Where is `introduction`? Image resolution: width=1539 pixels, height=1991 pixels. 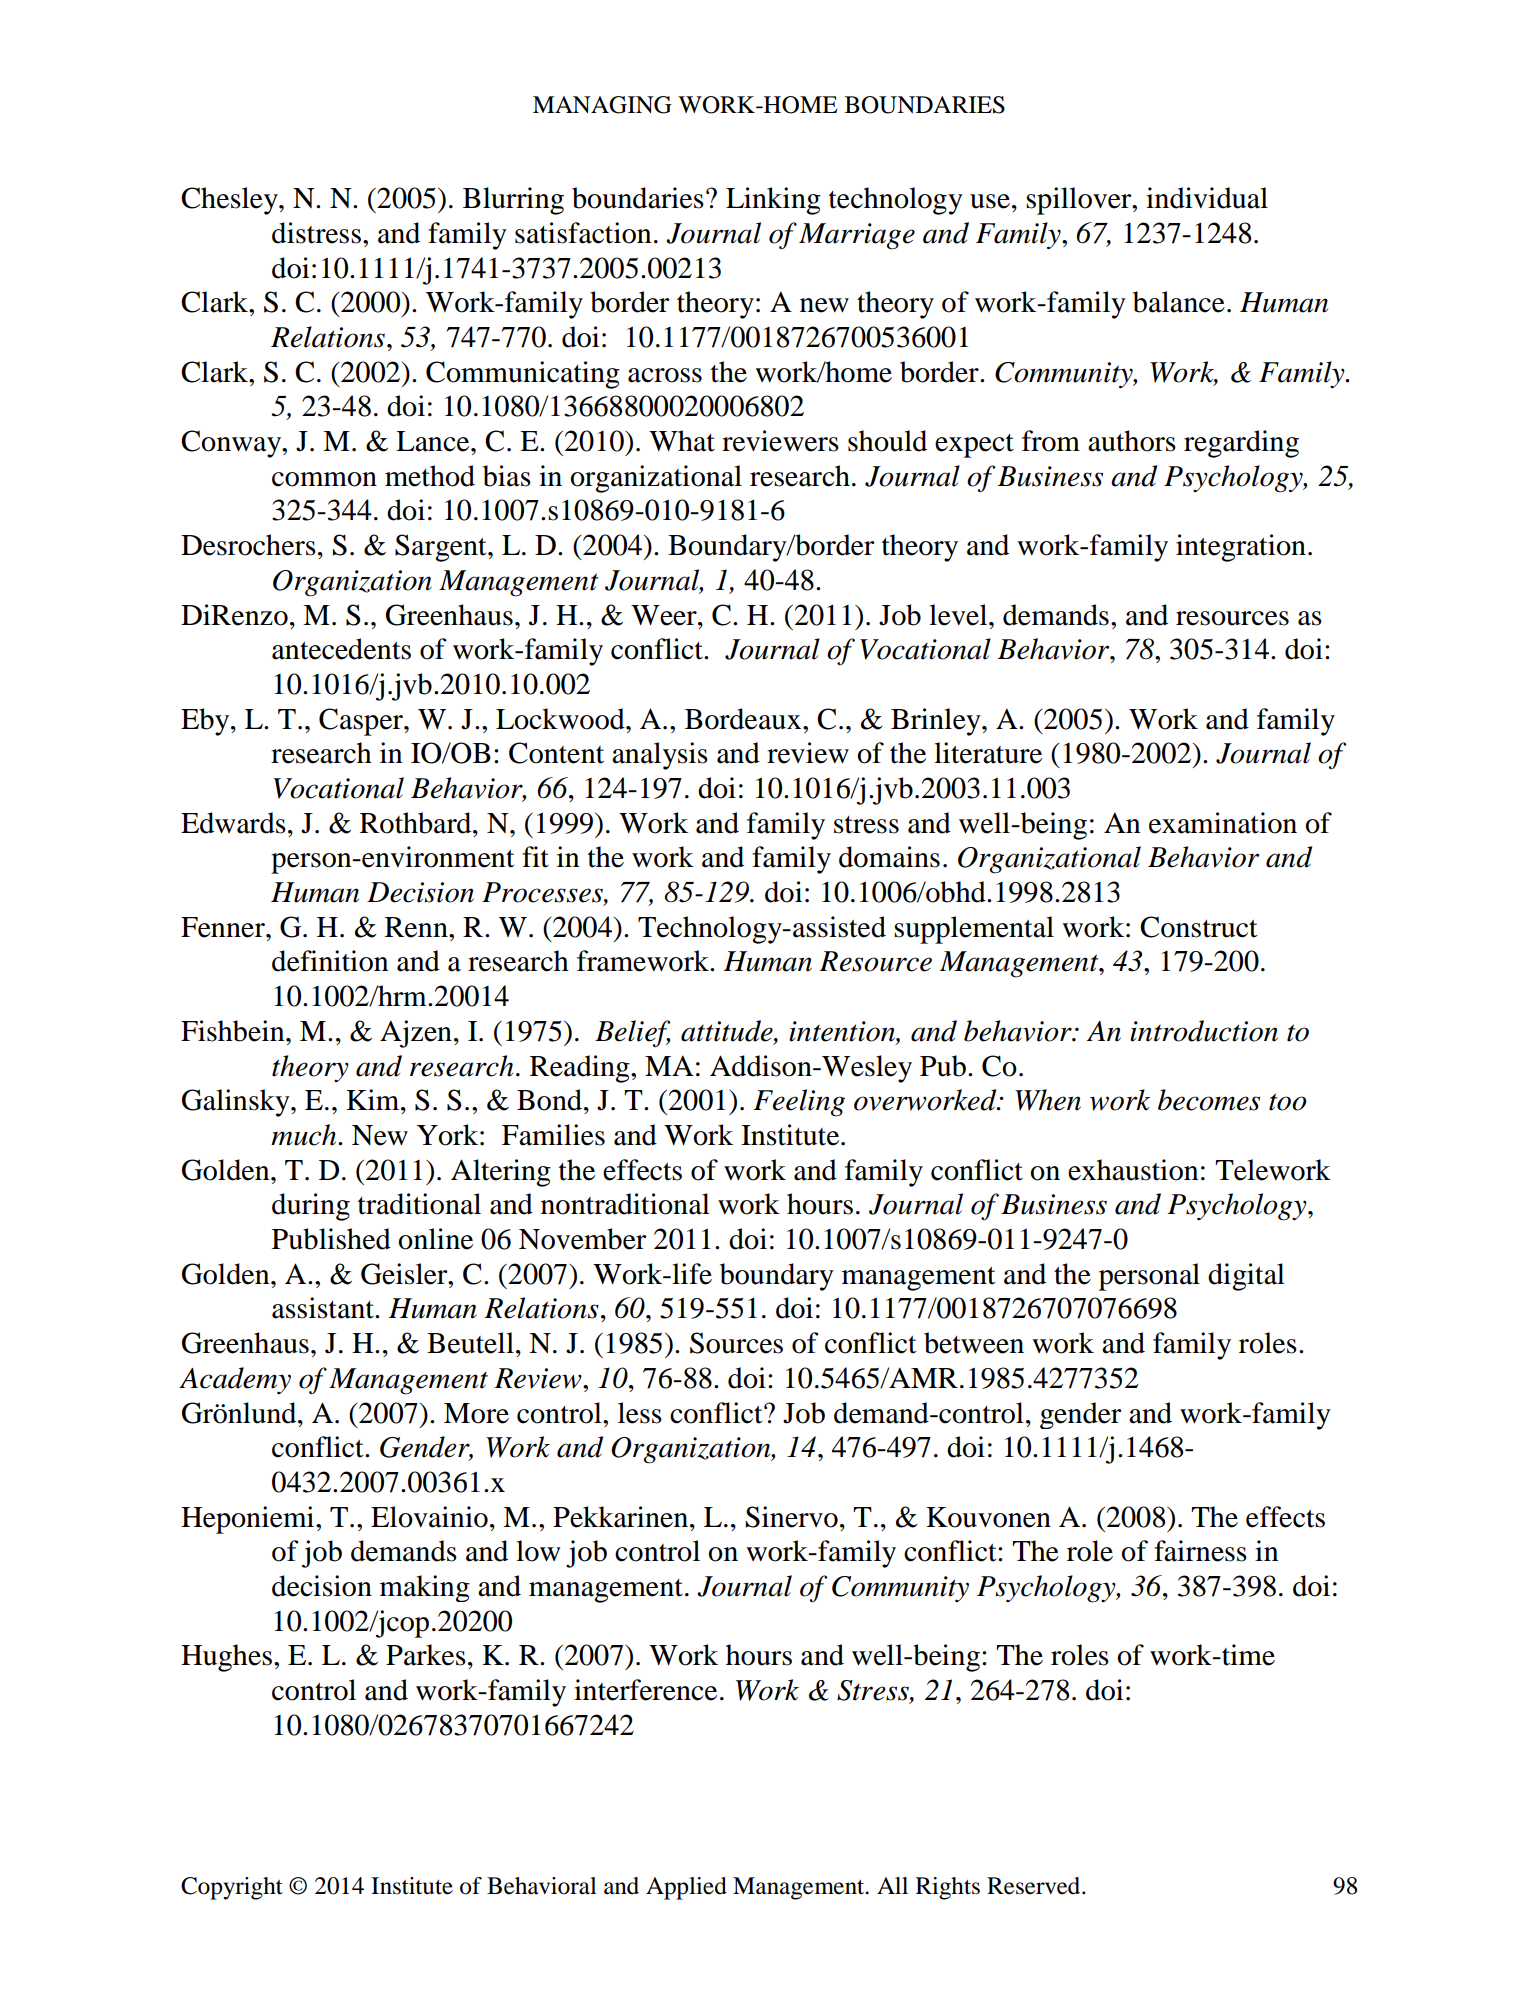
introduction is located at coordinates (1204, 1031).
